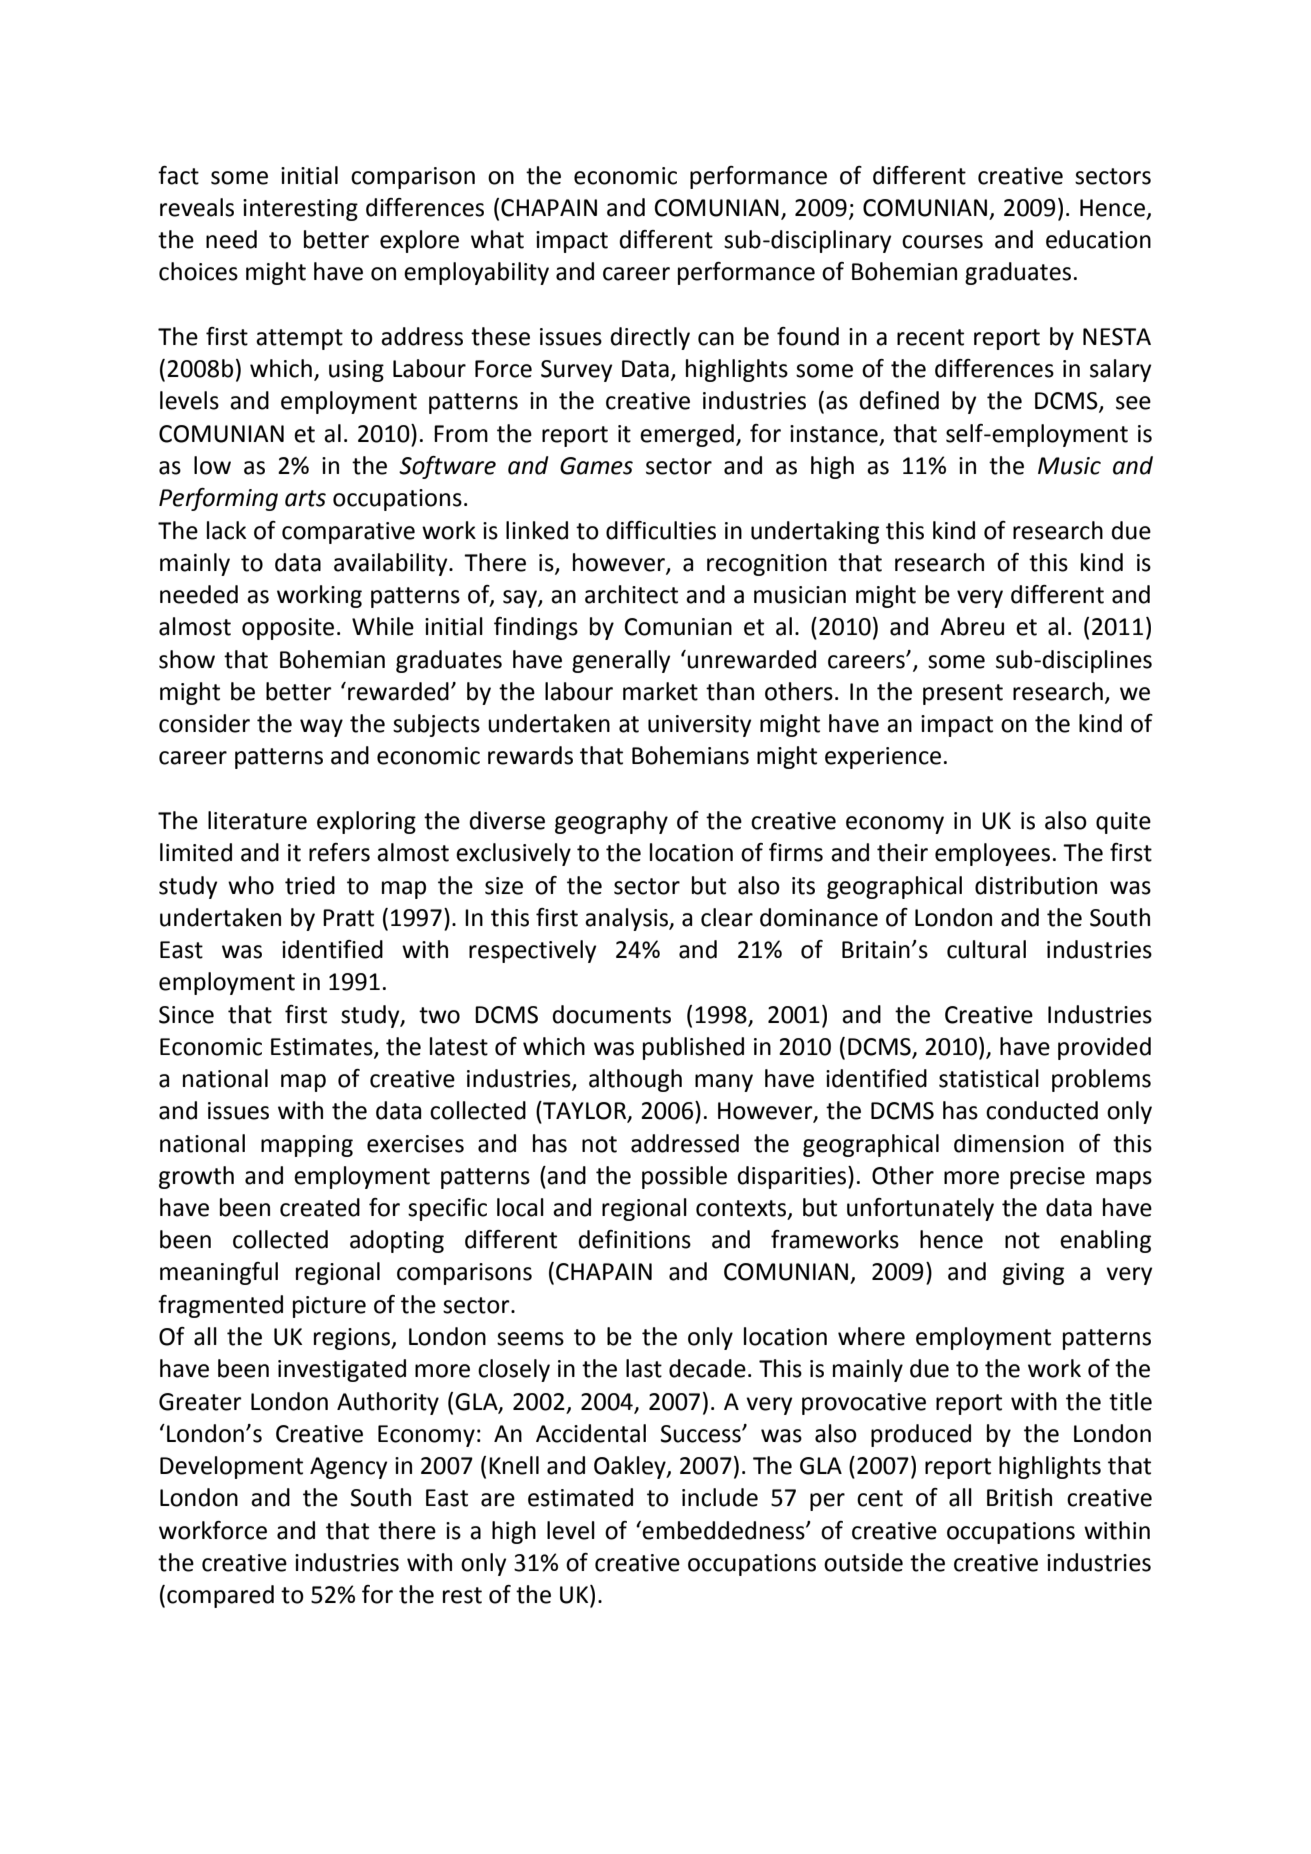  What do you see at coordinates (1036, 885) in the screenshot?
I see `distribution` at bounding box center [1036, 885].
